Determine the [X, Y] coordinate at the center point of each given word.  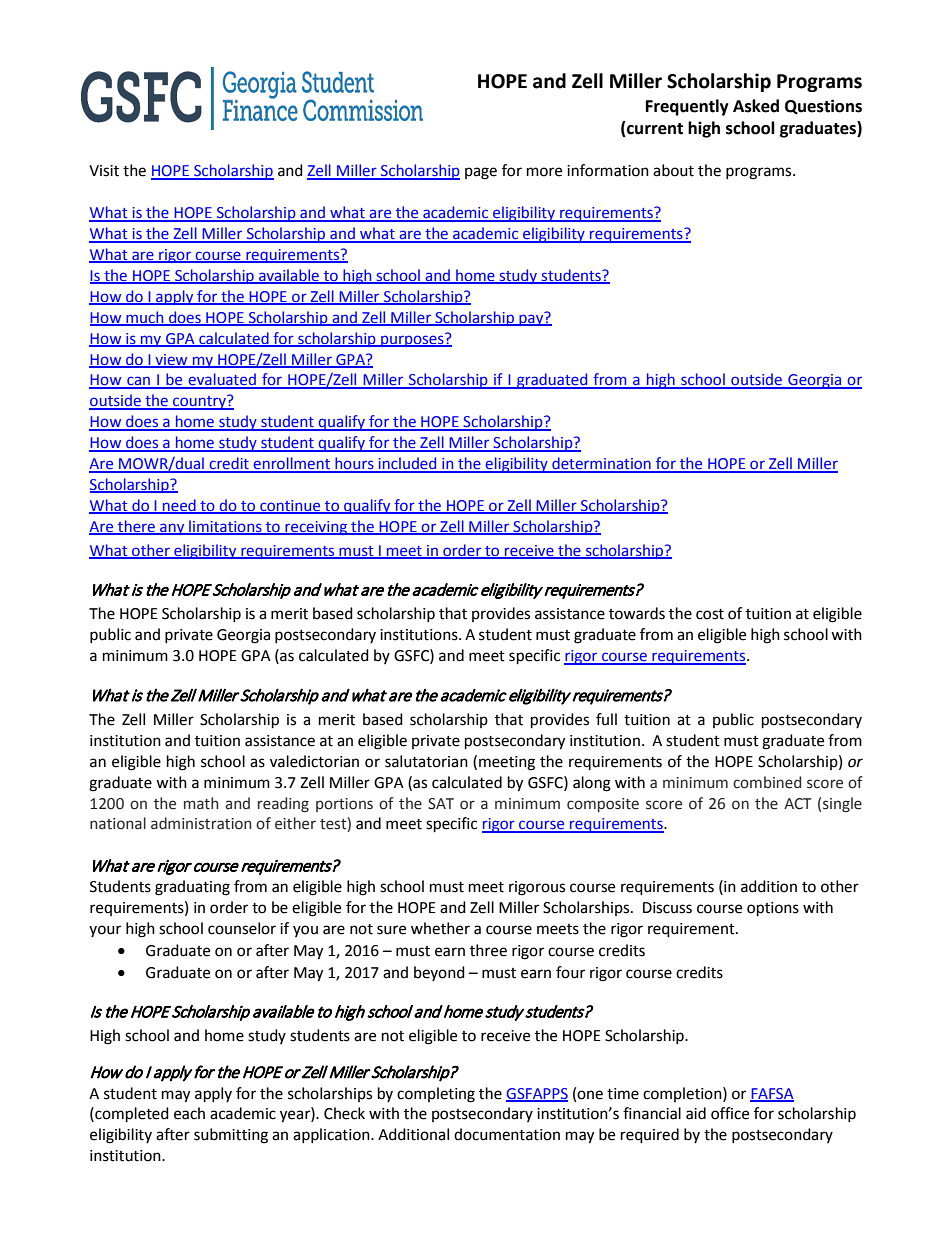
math [201, 803]
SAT [441, 804]
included [408, 464]
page [481, 173]
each [189, 1113]
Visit [104, 171]
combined [767, 782]
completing [436, 1095]
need [179, 506]
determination [601, 464]
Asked [756, 106]
